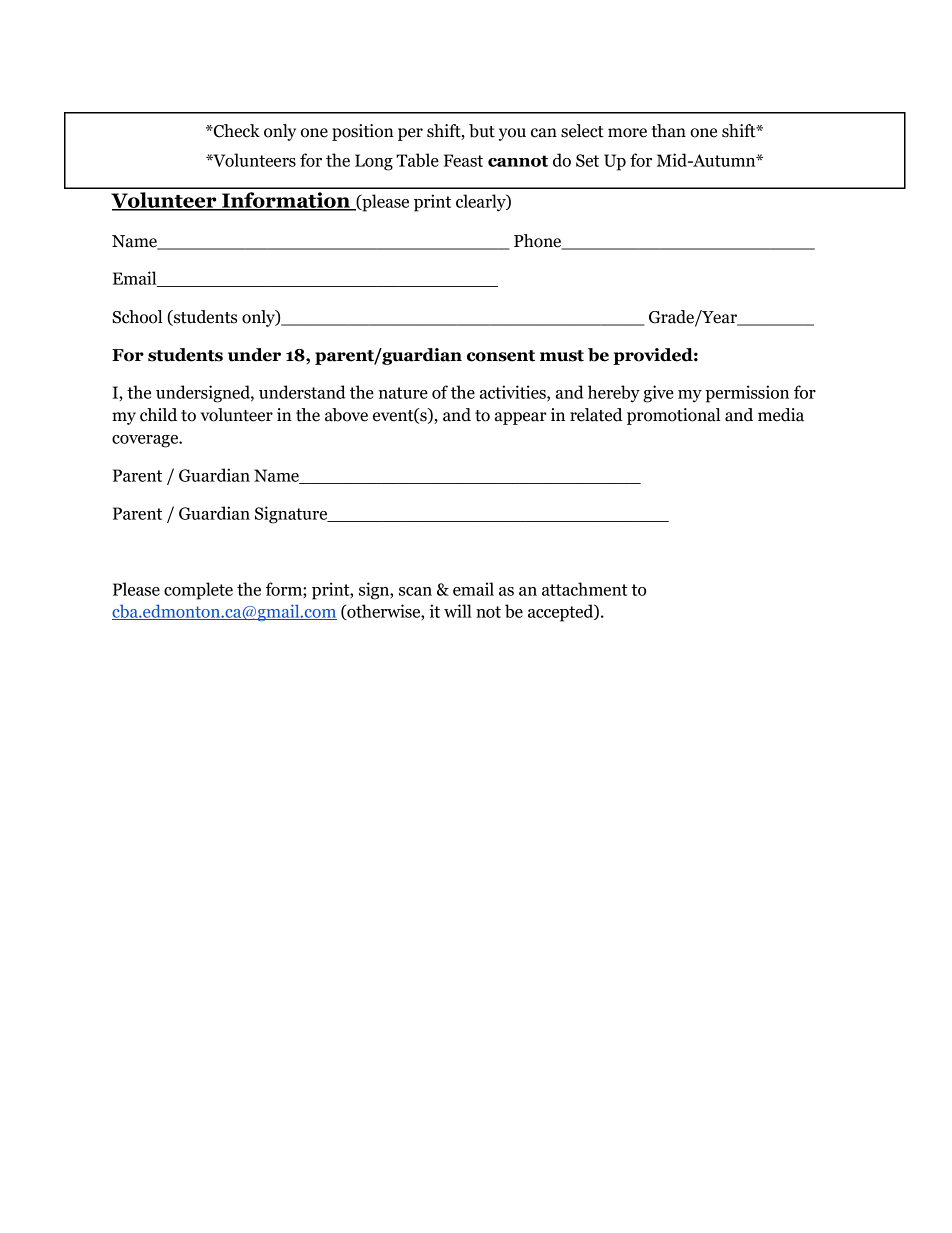 The height and width of the screenshot is (1233, 952). I want to click on Check, so click(235, 131).
